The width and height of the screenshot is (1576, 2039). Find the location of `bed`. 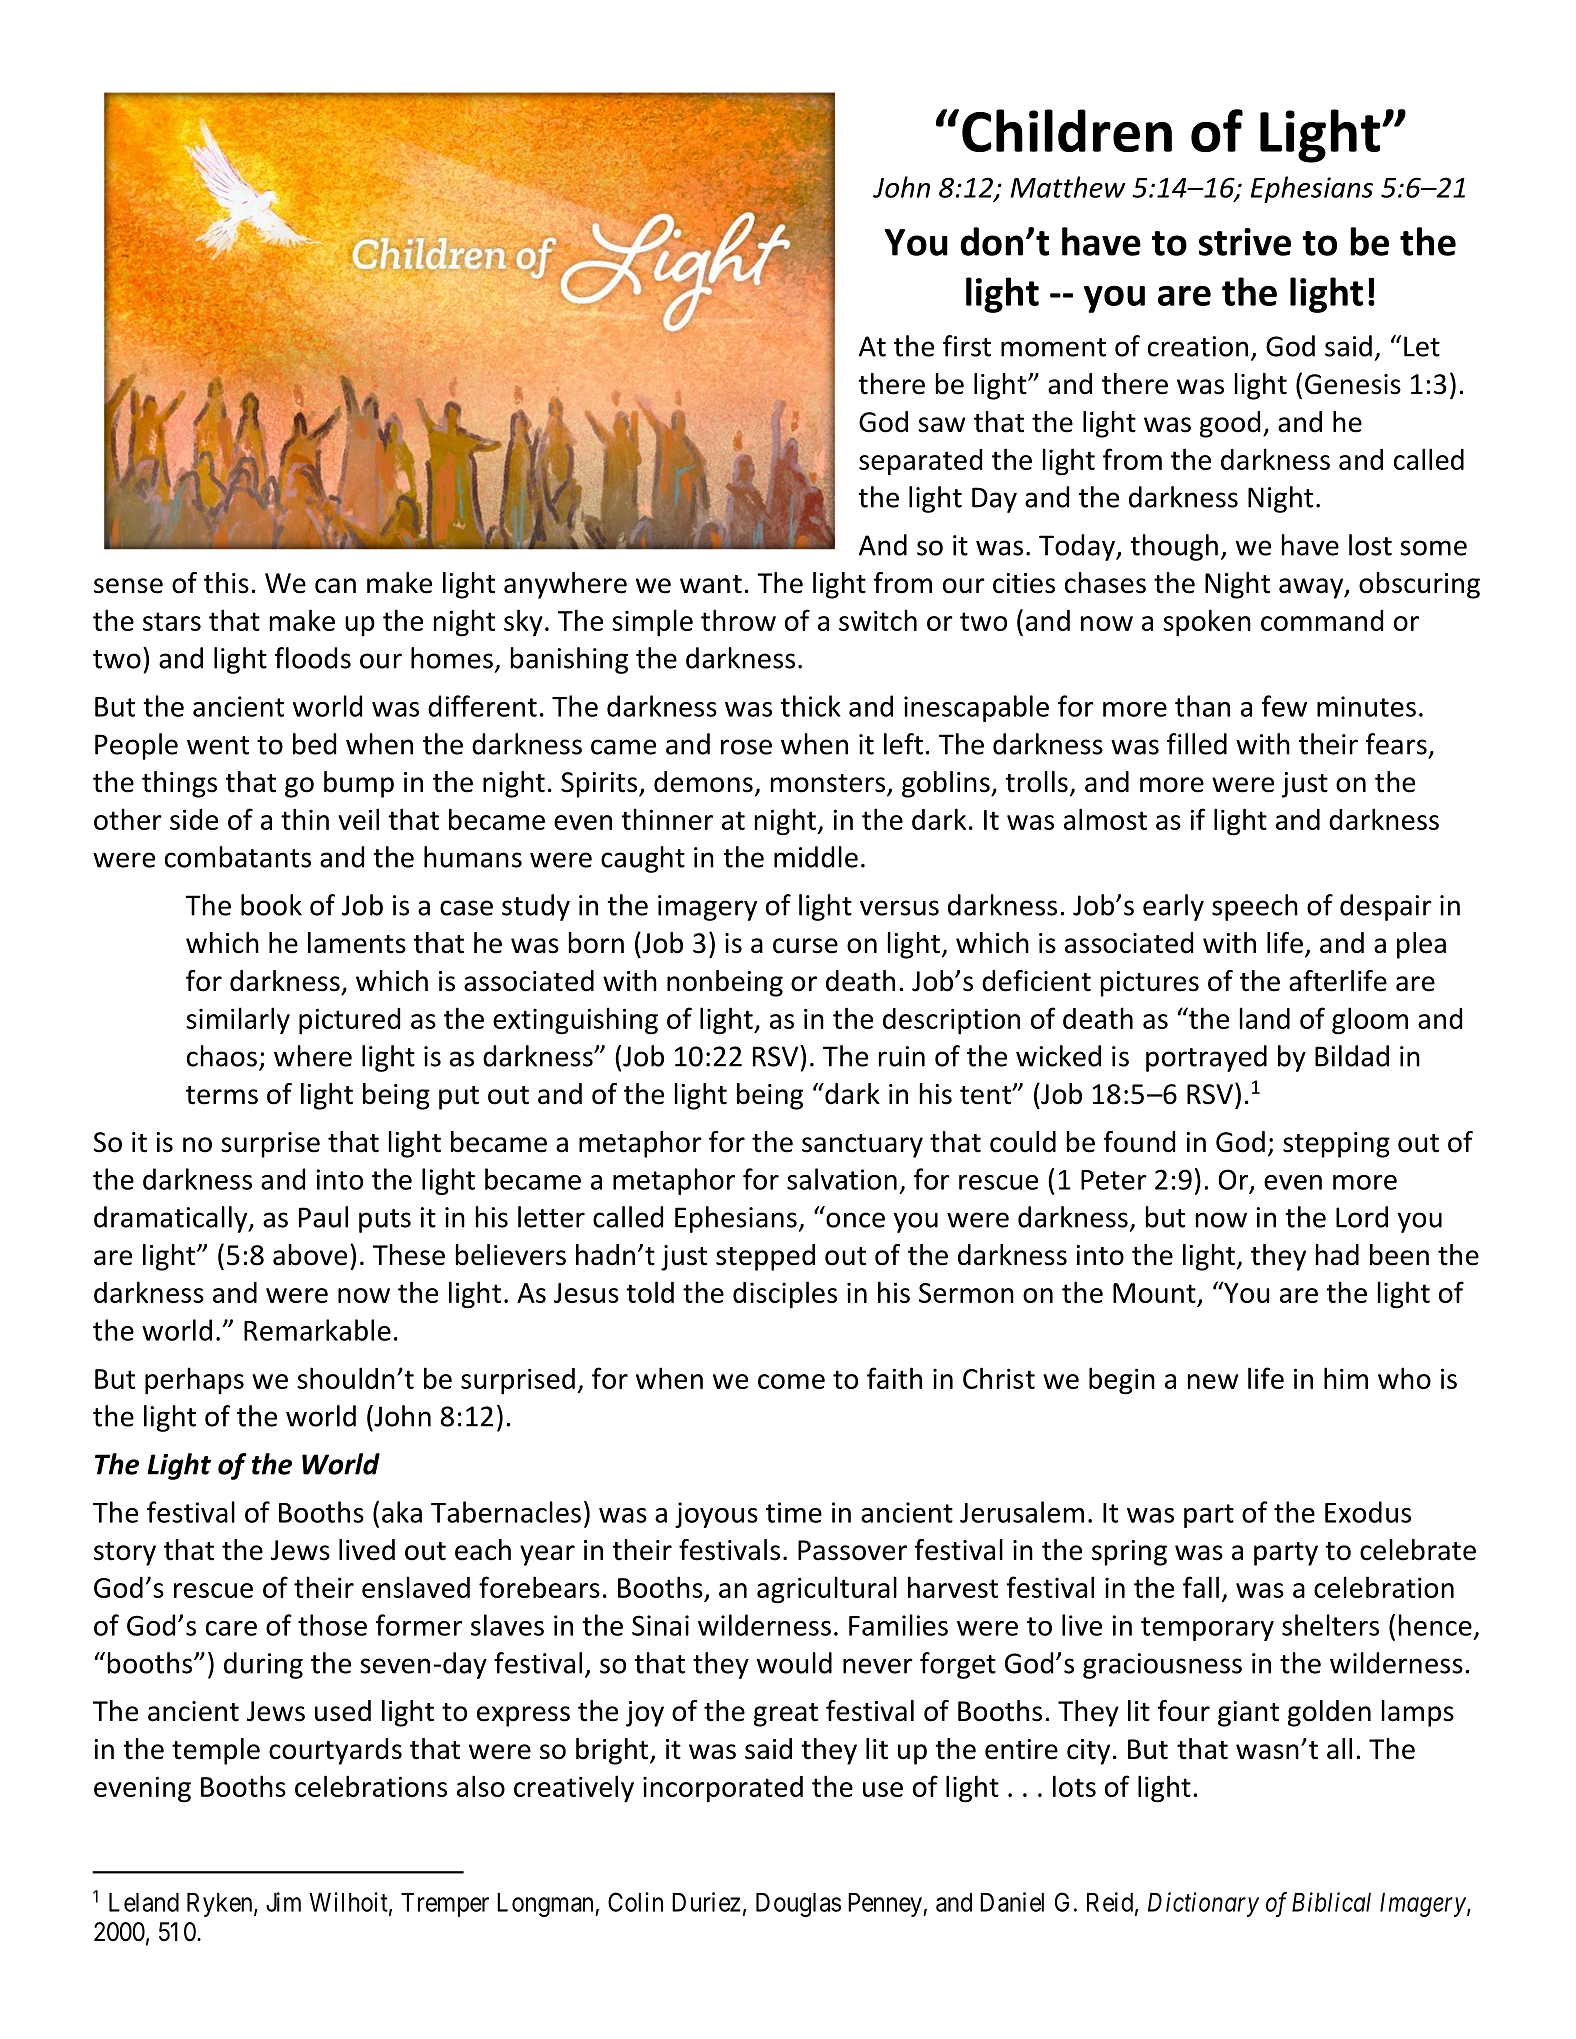

bed is located at coordinates (314, 744).
